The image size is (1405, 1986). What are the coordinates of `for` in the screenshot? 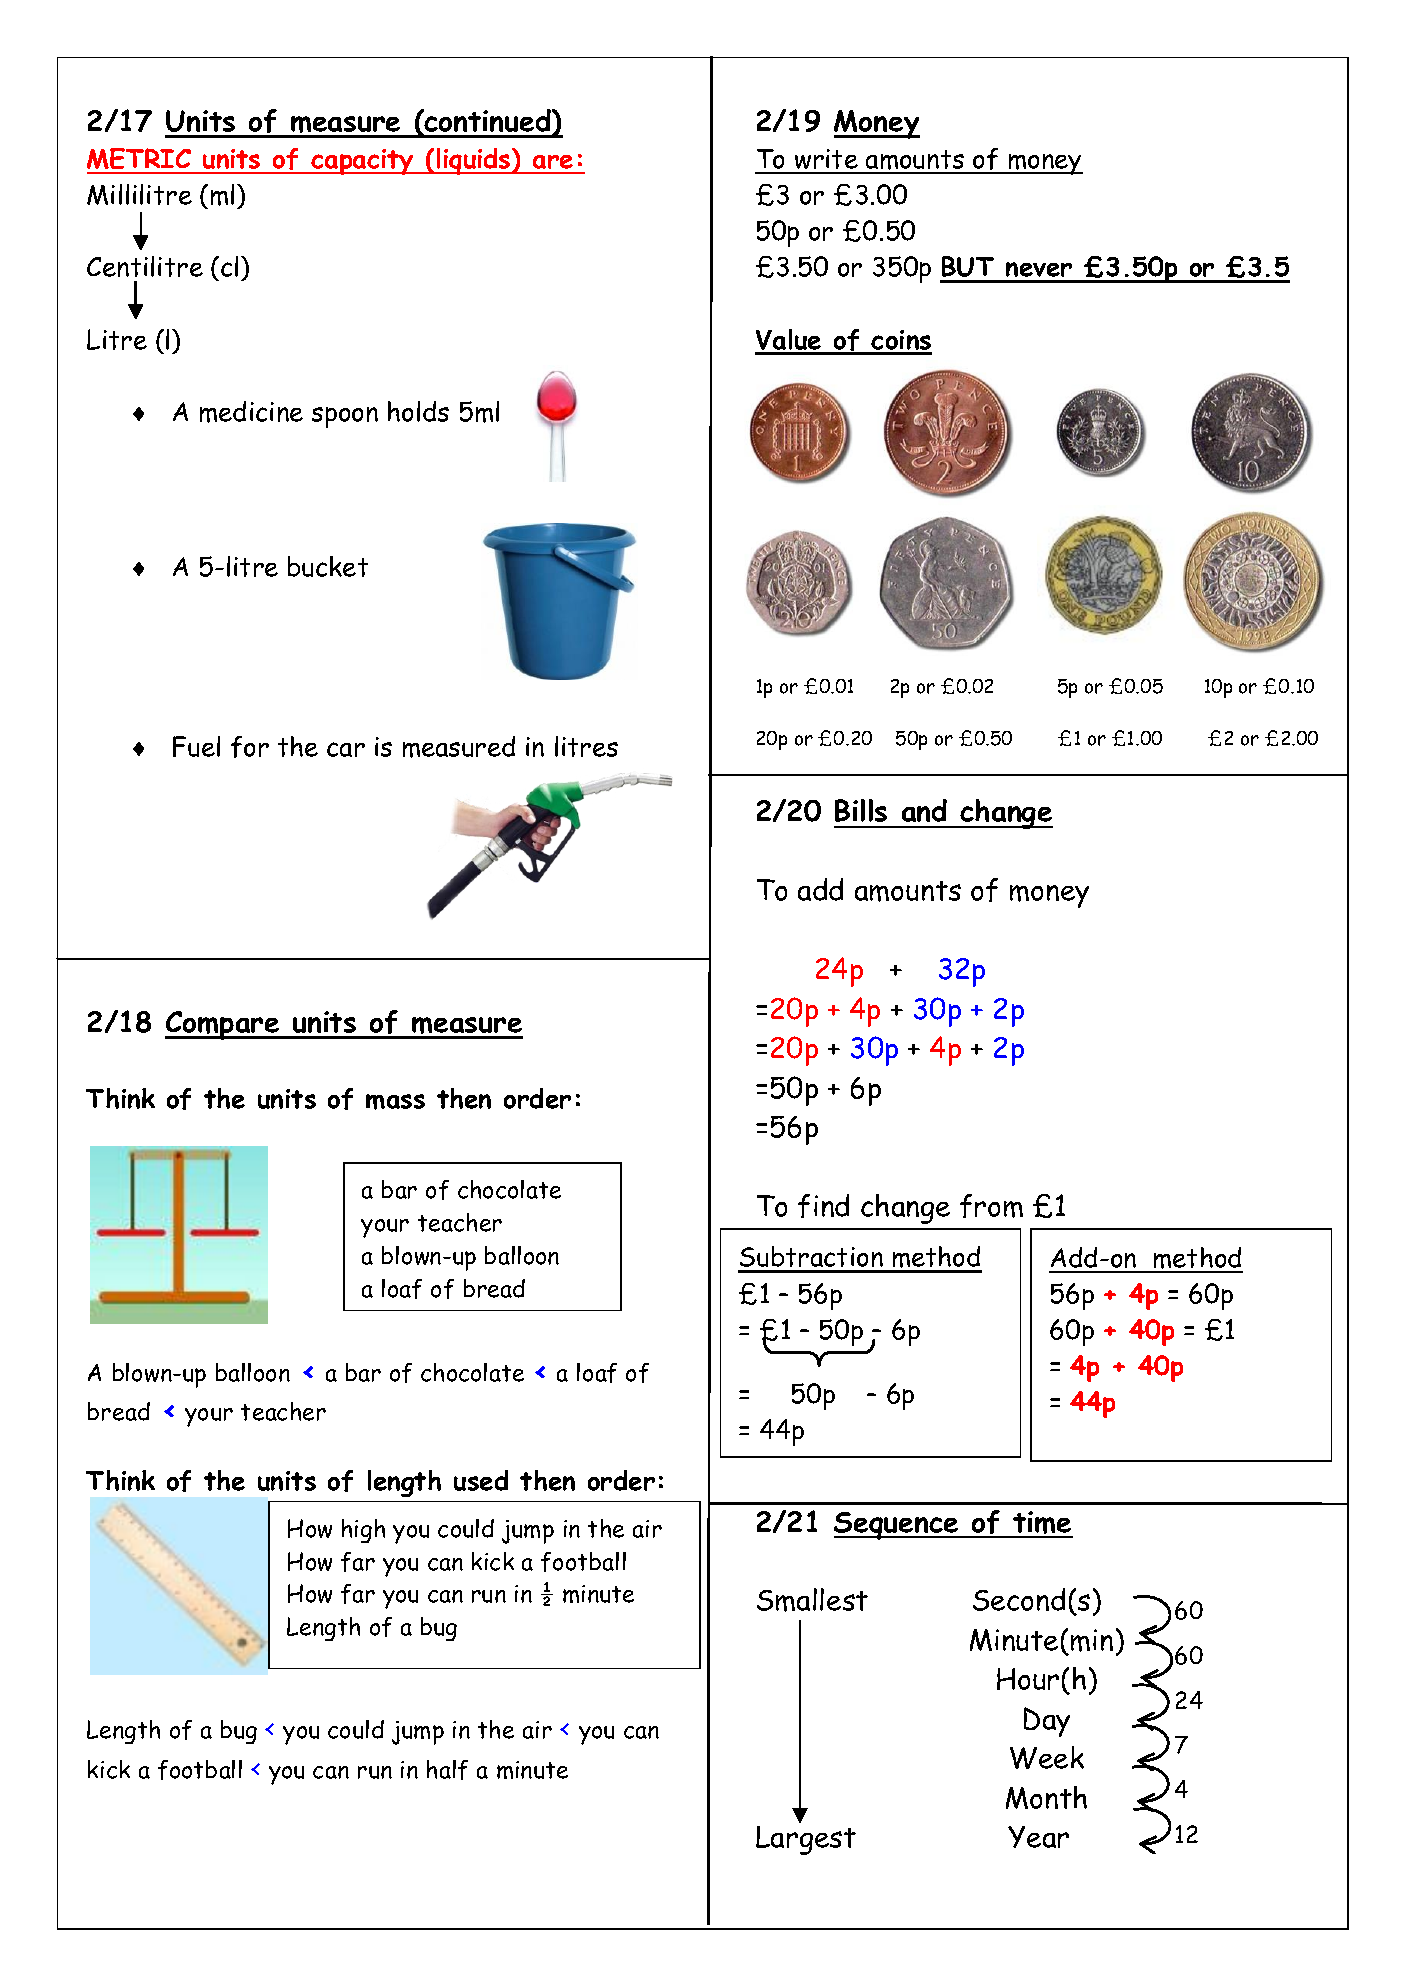 It's located at (250, 747).
